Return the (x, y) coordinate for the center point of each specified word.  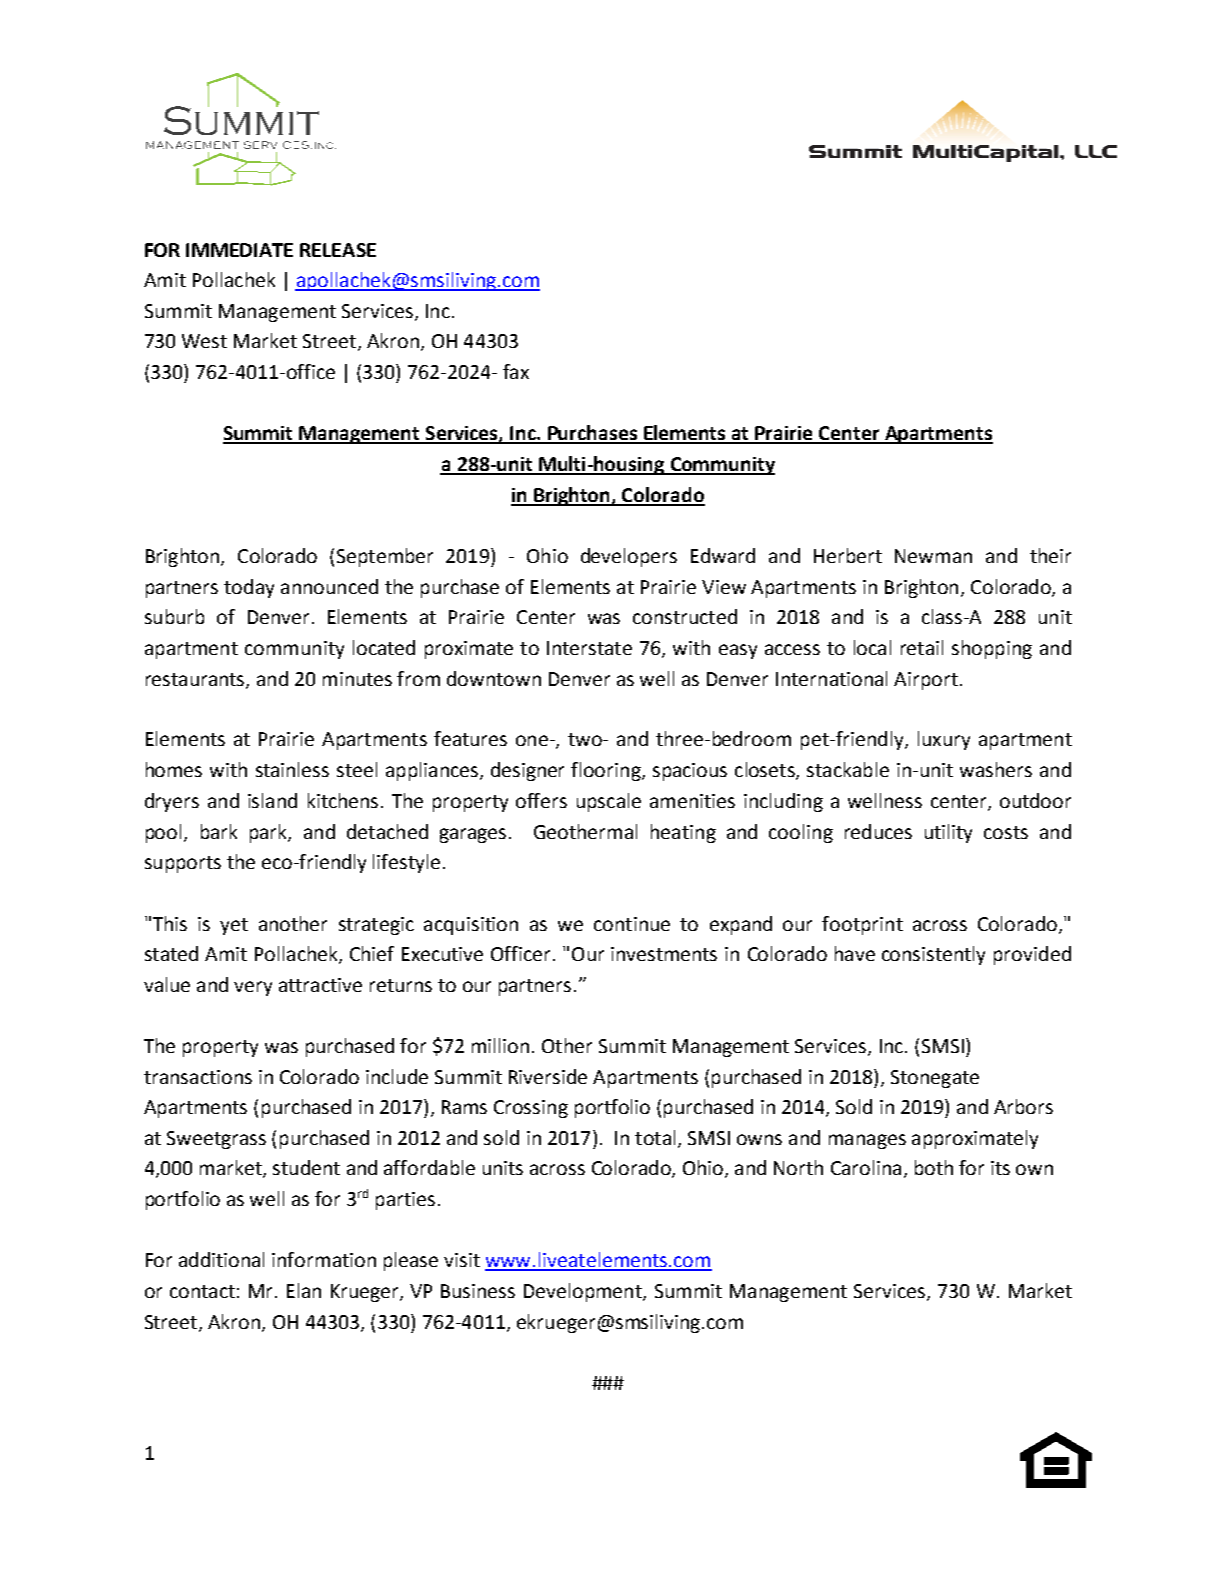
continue (632, 924)
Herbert (848, 555)
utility (948, 833)
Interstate (589, 648)
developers (629, 557)
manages (867, 1141)
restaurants (196, 680)
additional (221, 1259)
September (385, 557)
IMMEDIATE (239, 250)
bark (219, 831)
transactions (198, 1077)
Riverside (548, 1076)
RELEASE (338, 250)
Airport (926, 681)
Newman (933, 556)
